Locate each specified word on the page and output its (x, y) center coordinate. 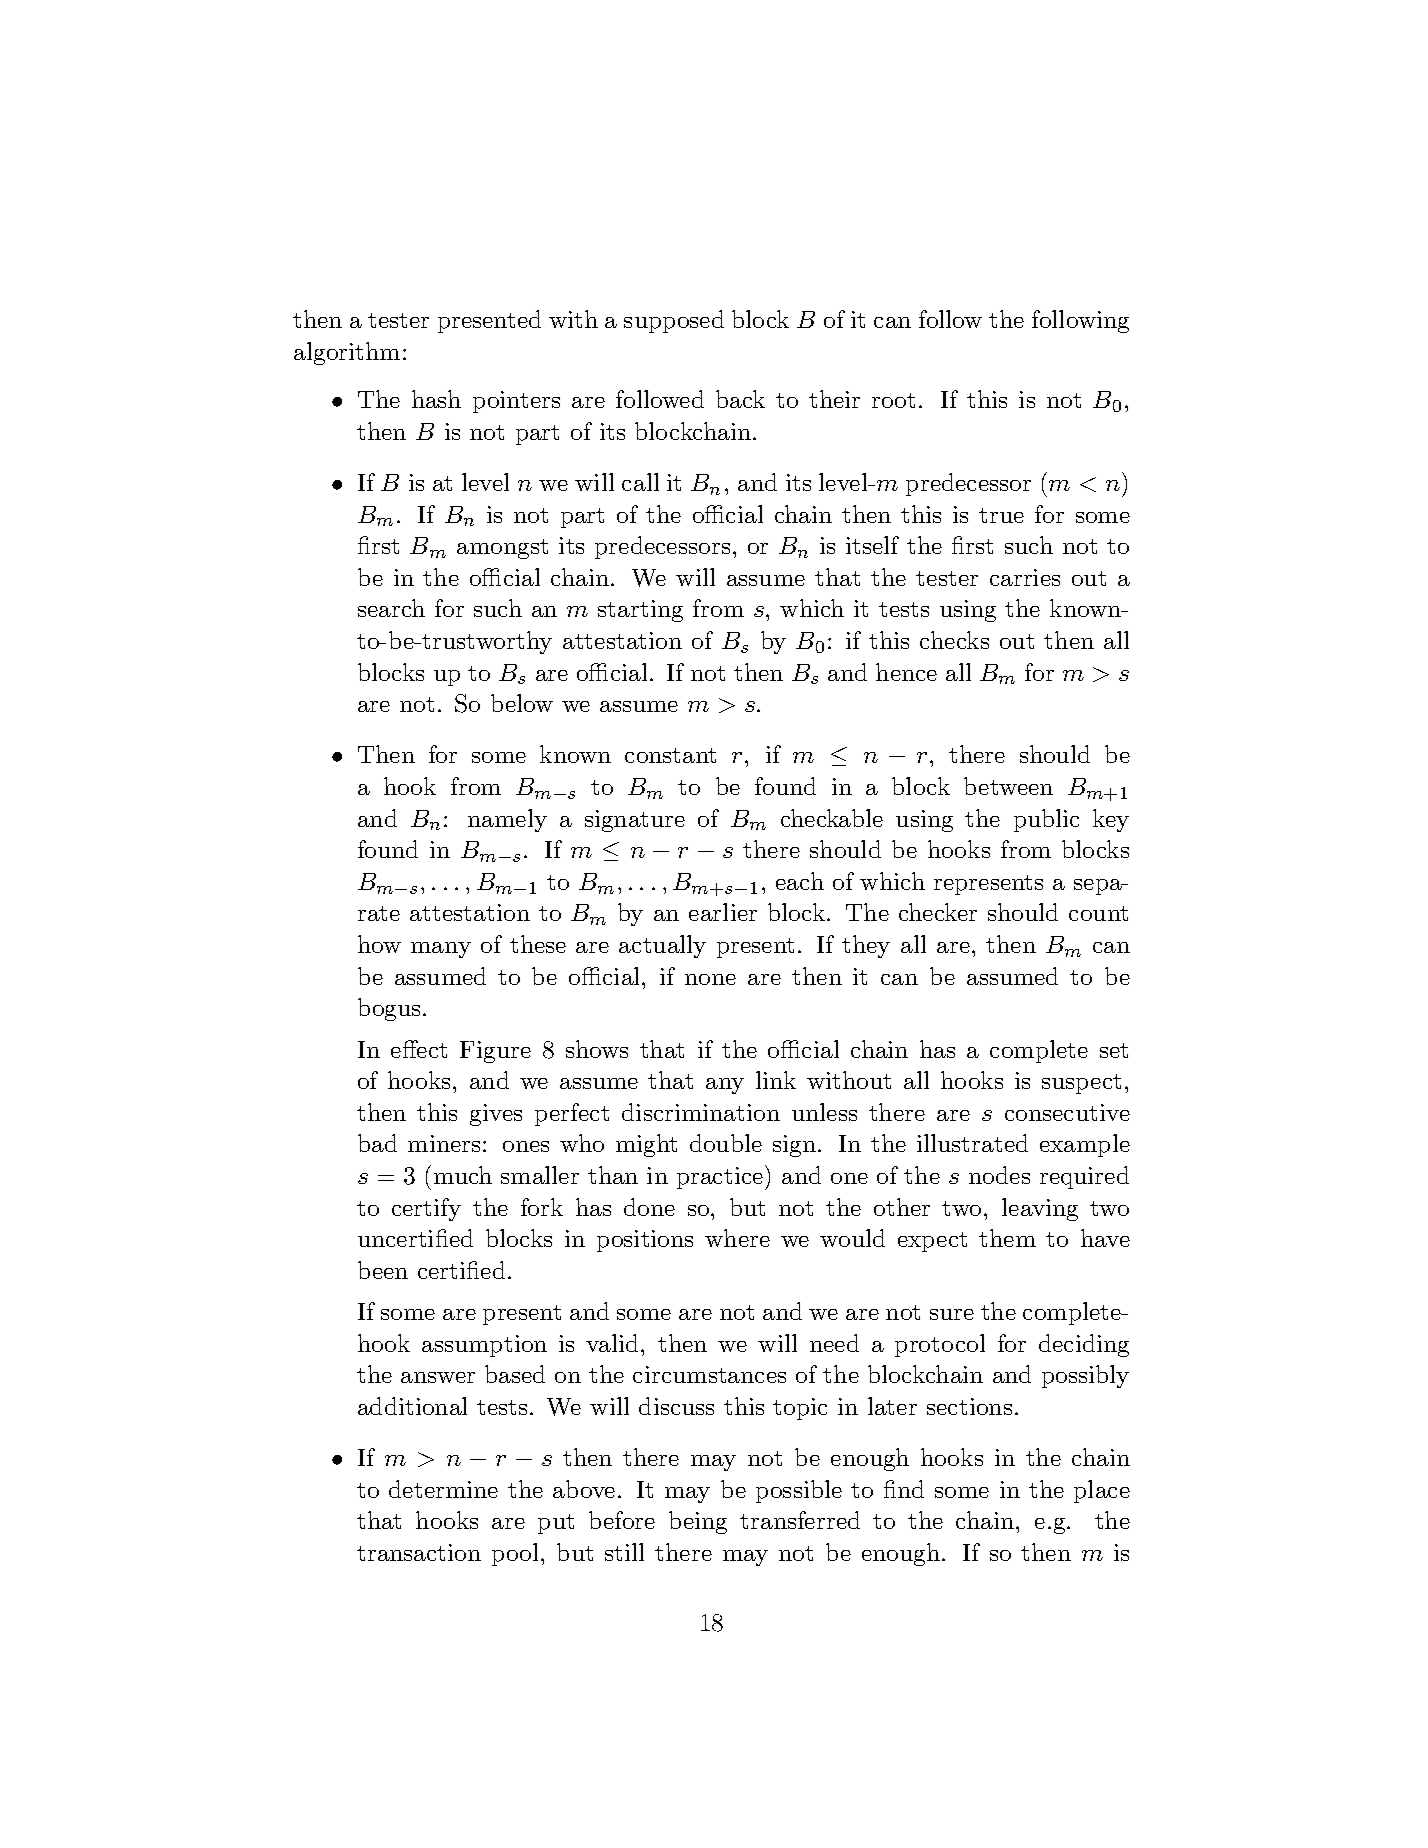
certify (426, 1209)
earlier (723, 912)
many (441, 950)
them (1007, 1238)
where (737, 1238)
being (698, 1522)
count (1098, 913)
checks (954, 640)
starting (640, 611)
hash (436, 399)
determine (443, 1489)
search (391, 608)
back (740, 399)
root (893, 400)
